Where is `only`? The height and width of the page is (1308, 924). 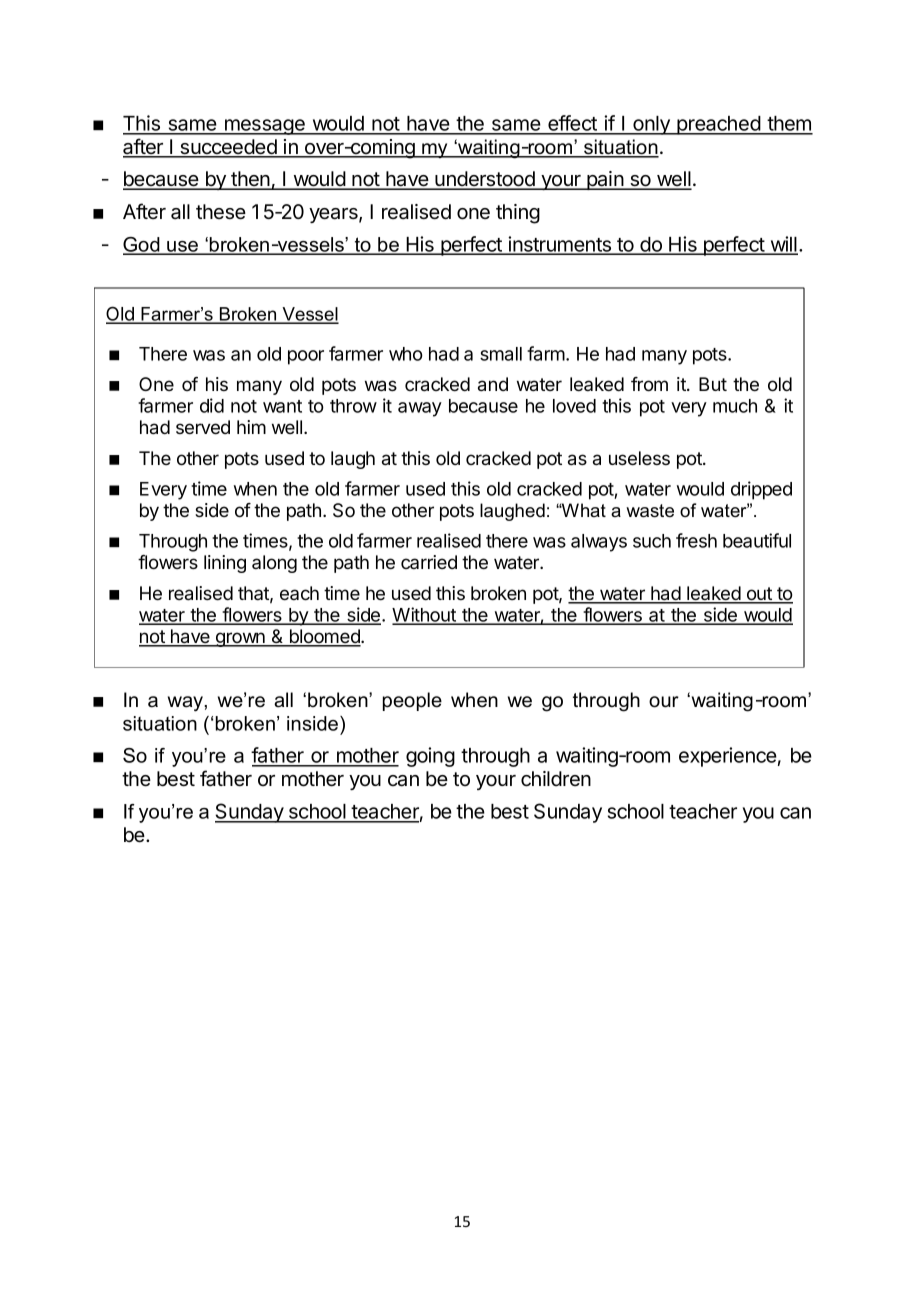 only is located at coordinates (651, 125).
